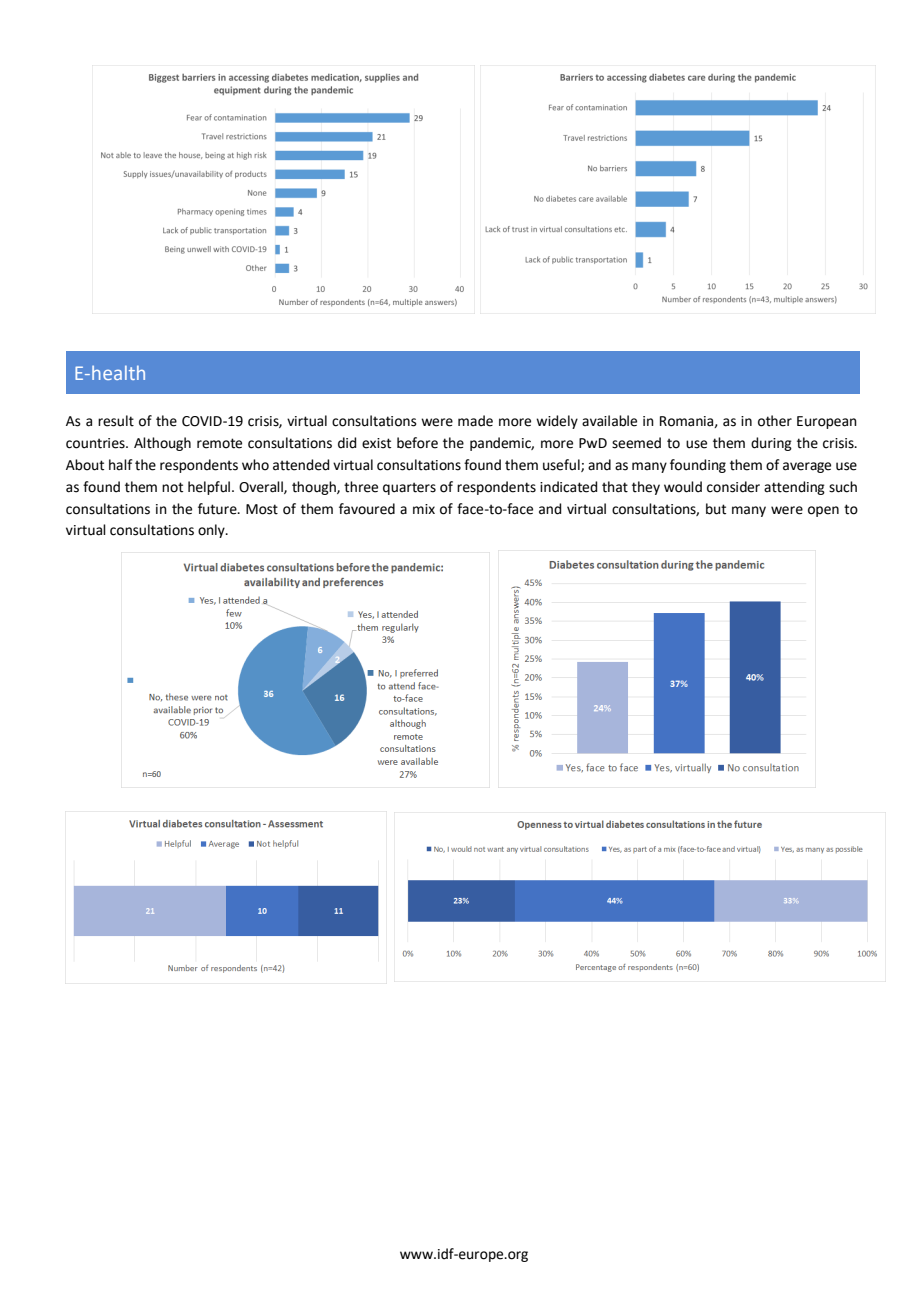  What do you see at coordinates (218, 509) in the screenshot?
I see `future` at bounding box center [218, 509].
